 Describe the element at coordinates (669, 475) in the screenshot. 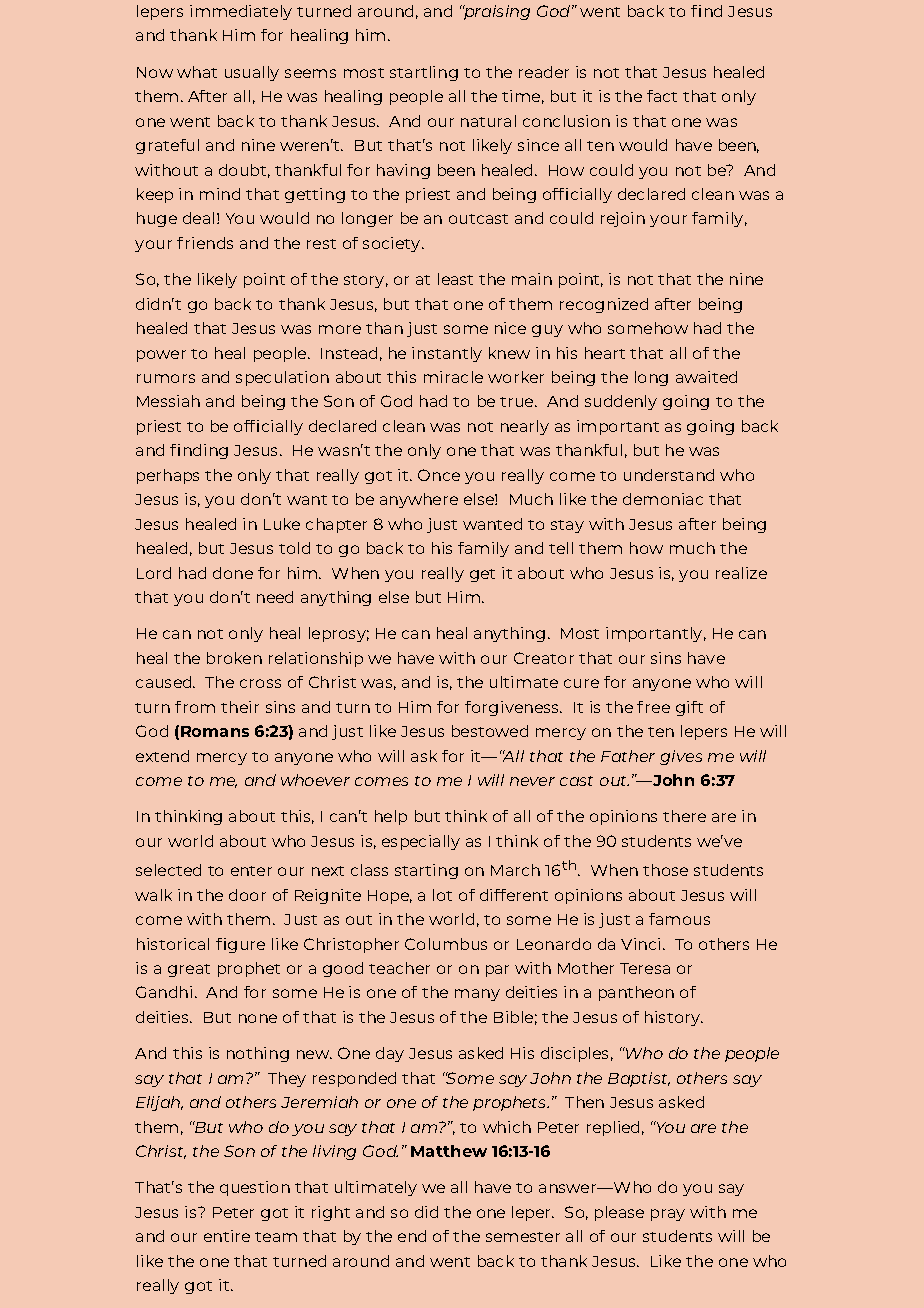

I see `understand` at that location.
